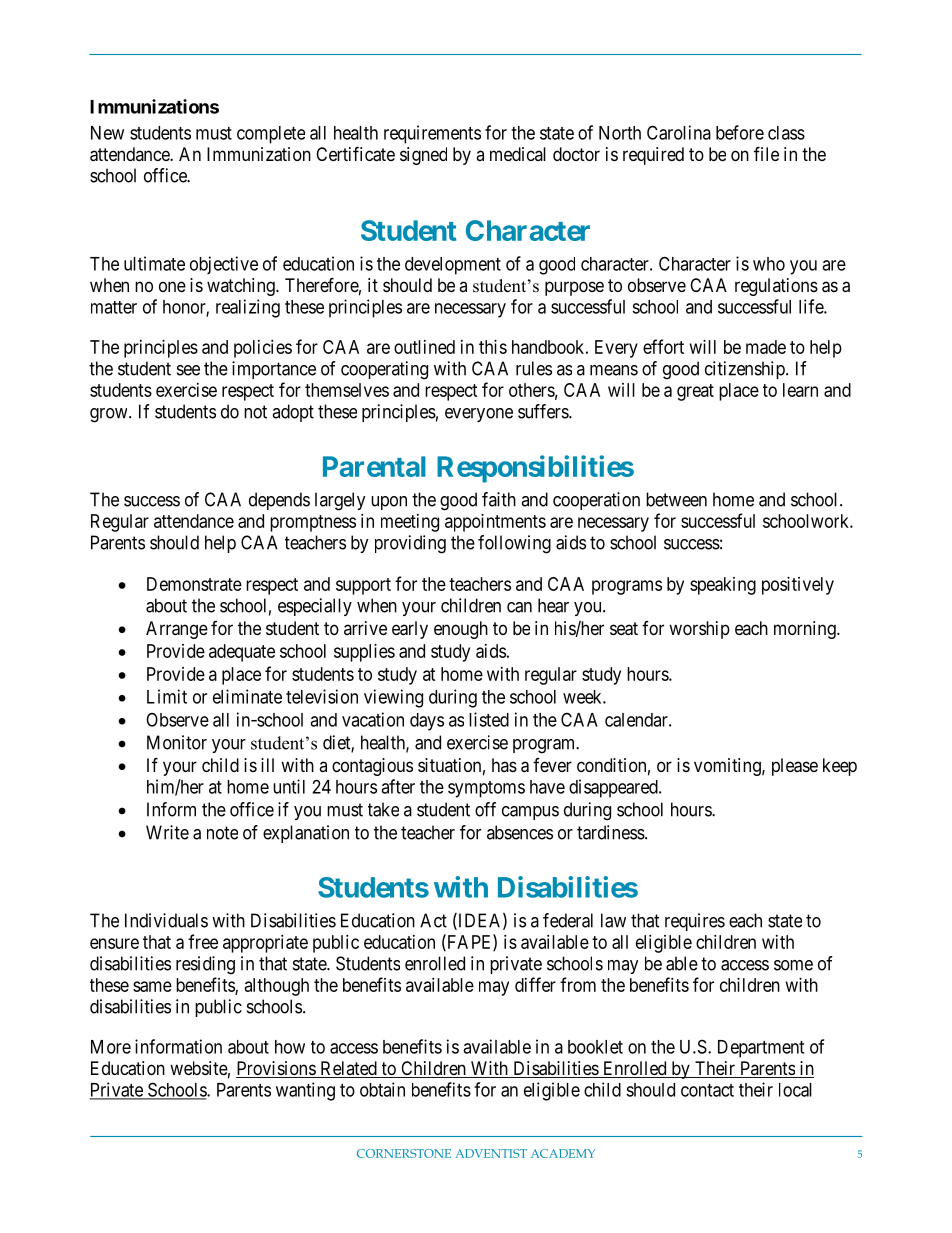  Describe the element at coordinates (491, 1153) in the screenshot. I see `ADVENTIST` at that location.
